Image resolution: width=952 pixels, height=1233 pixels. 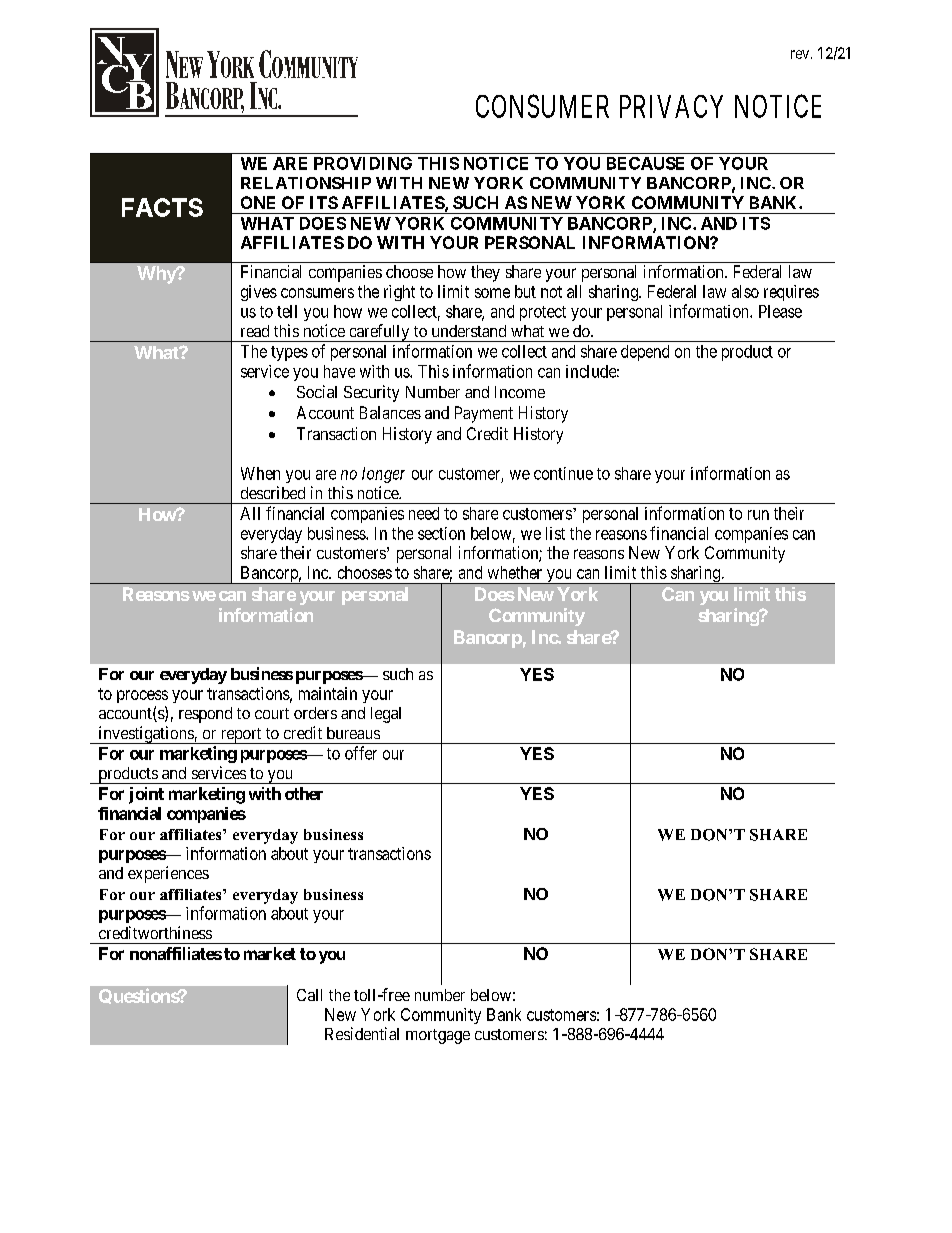 What do you see at coordinates (258, 202) in the screenshot?
I see `ONE` at bounding box center [258, 202].
